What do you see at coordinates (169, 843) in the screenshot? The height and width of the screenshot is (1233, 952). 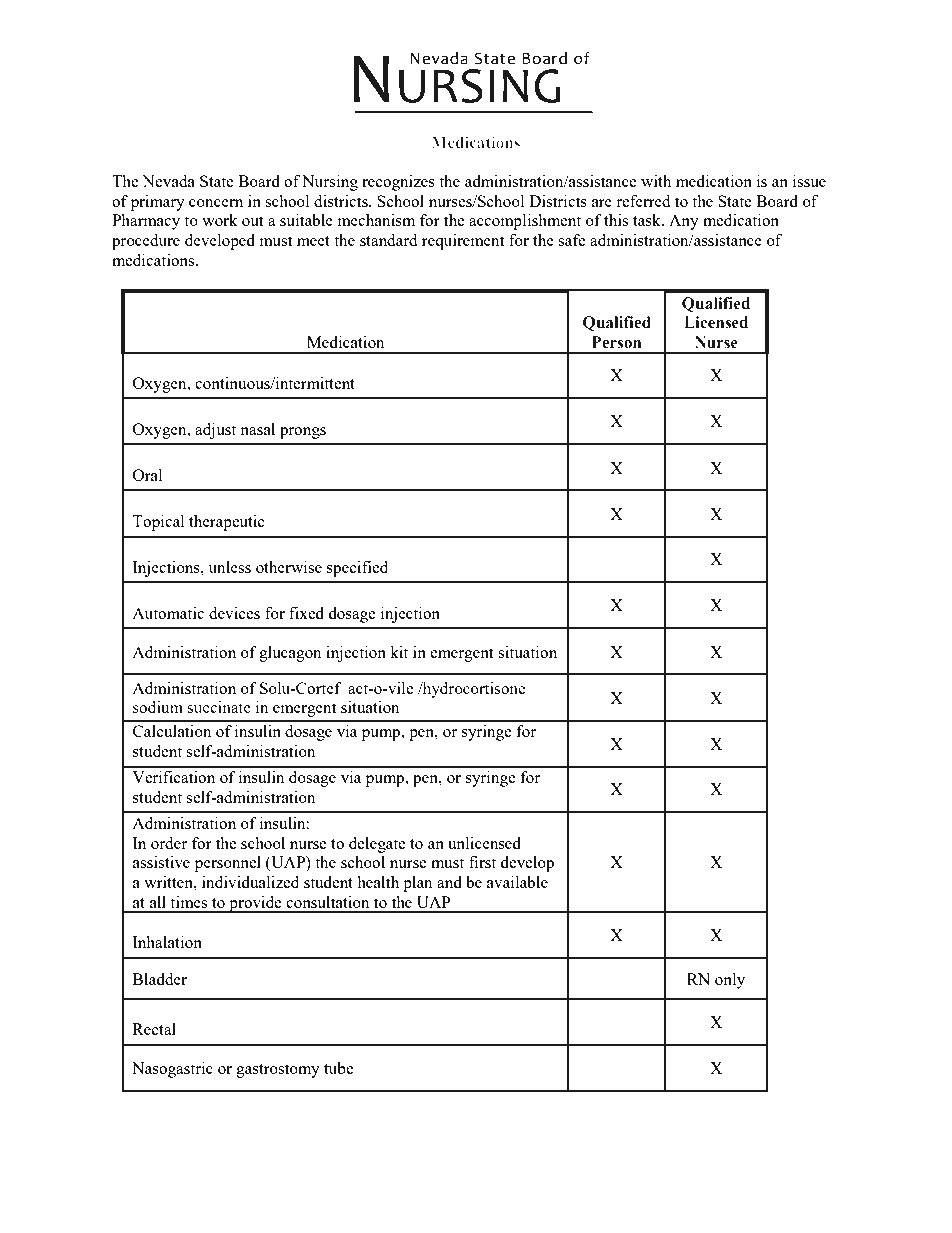 I see `order` at bounding box center [169, 843].
